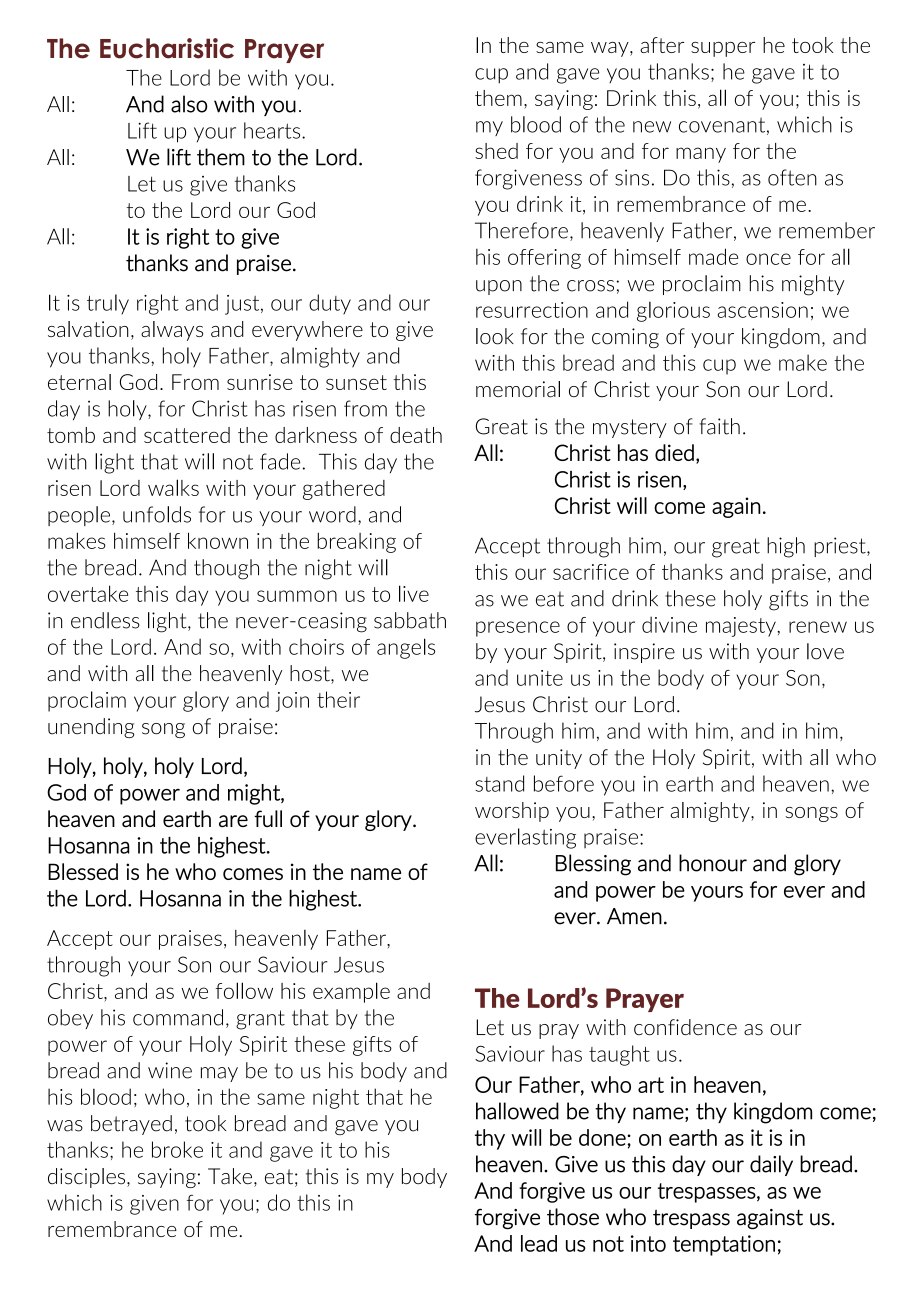 The height and width of the screenshot is (1313, 924). What do you see at coordinates (187, 435) in the screenshot?
I see `scattered` at bounding box center [187, 435].
